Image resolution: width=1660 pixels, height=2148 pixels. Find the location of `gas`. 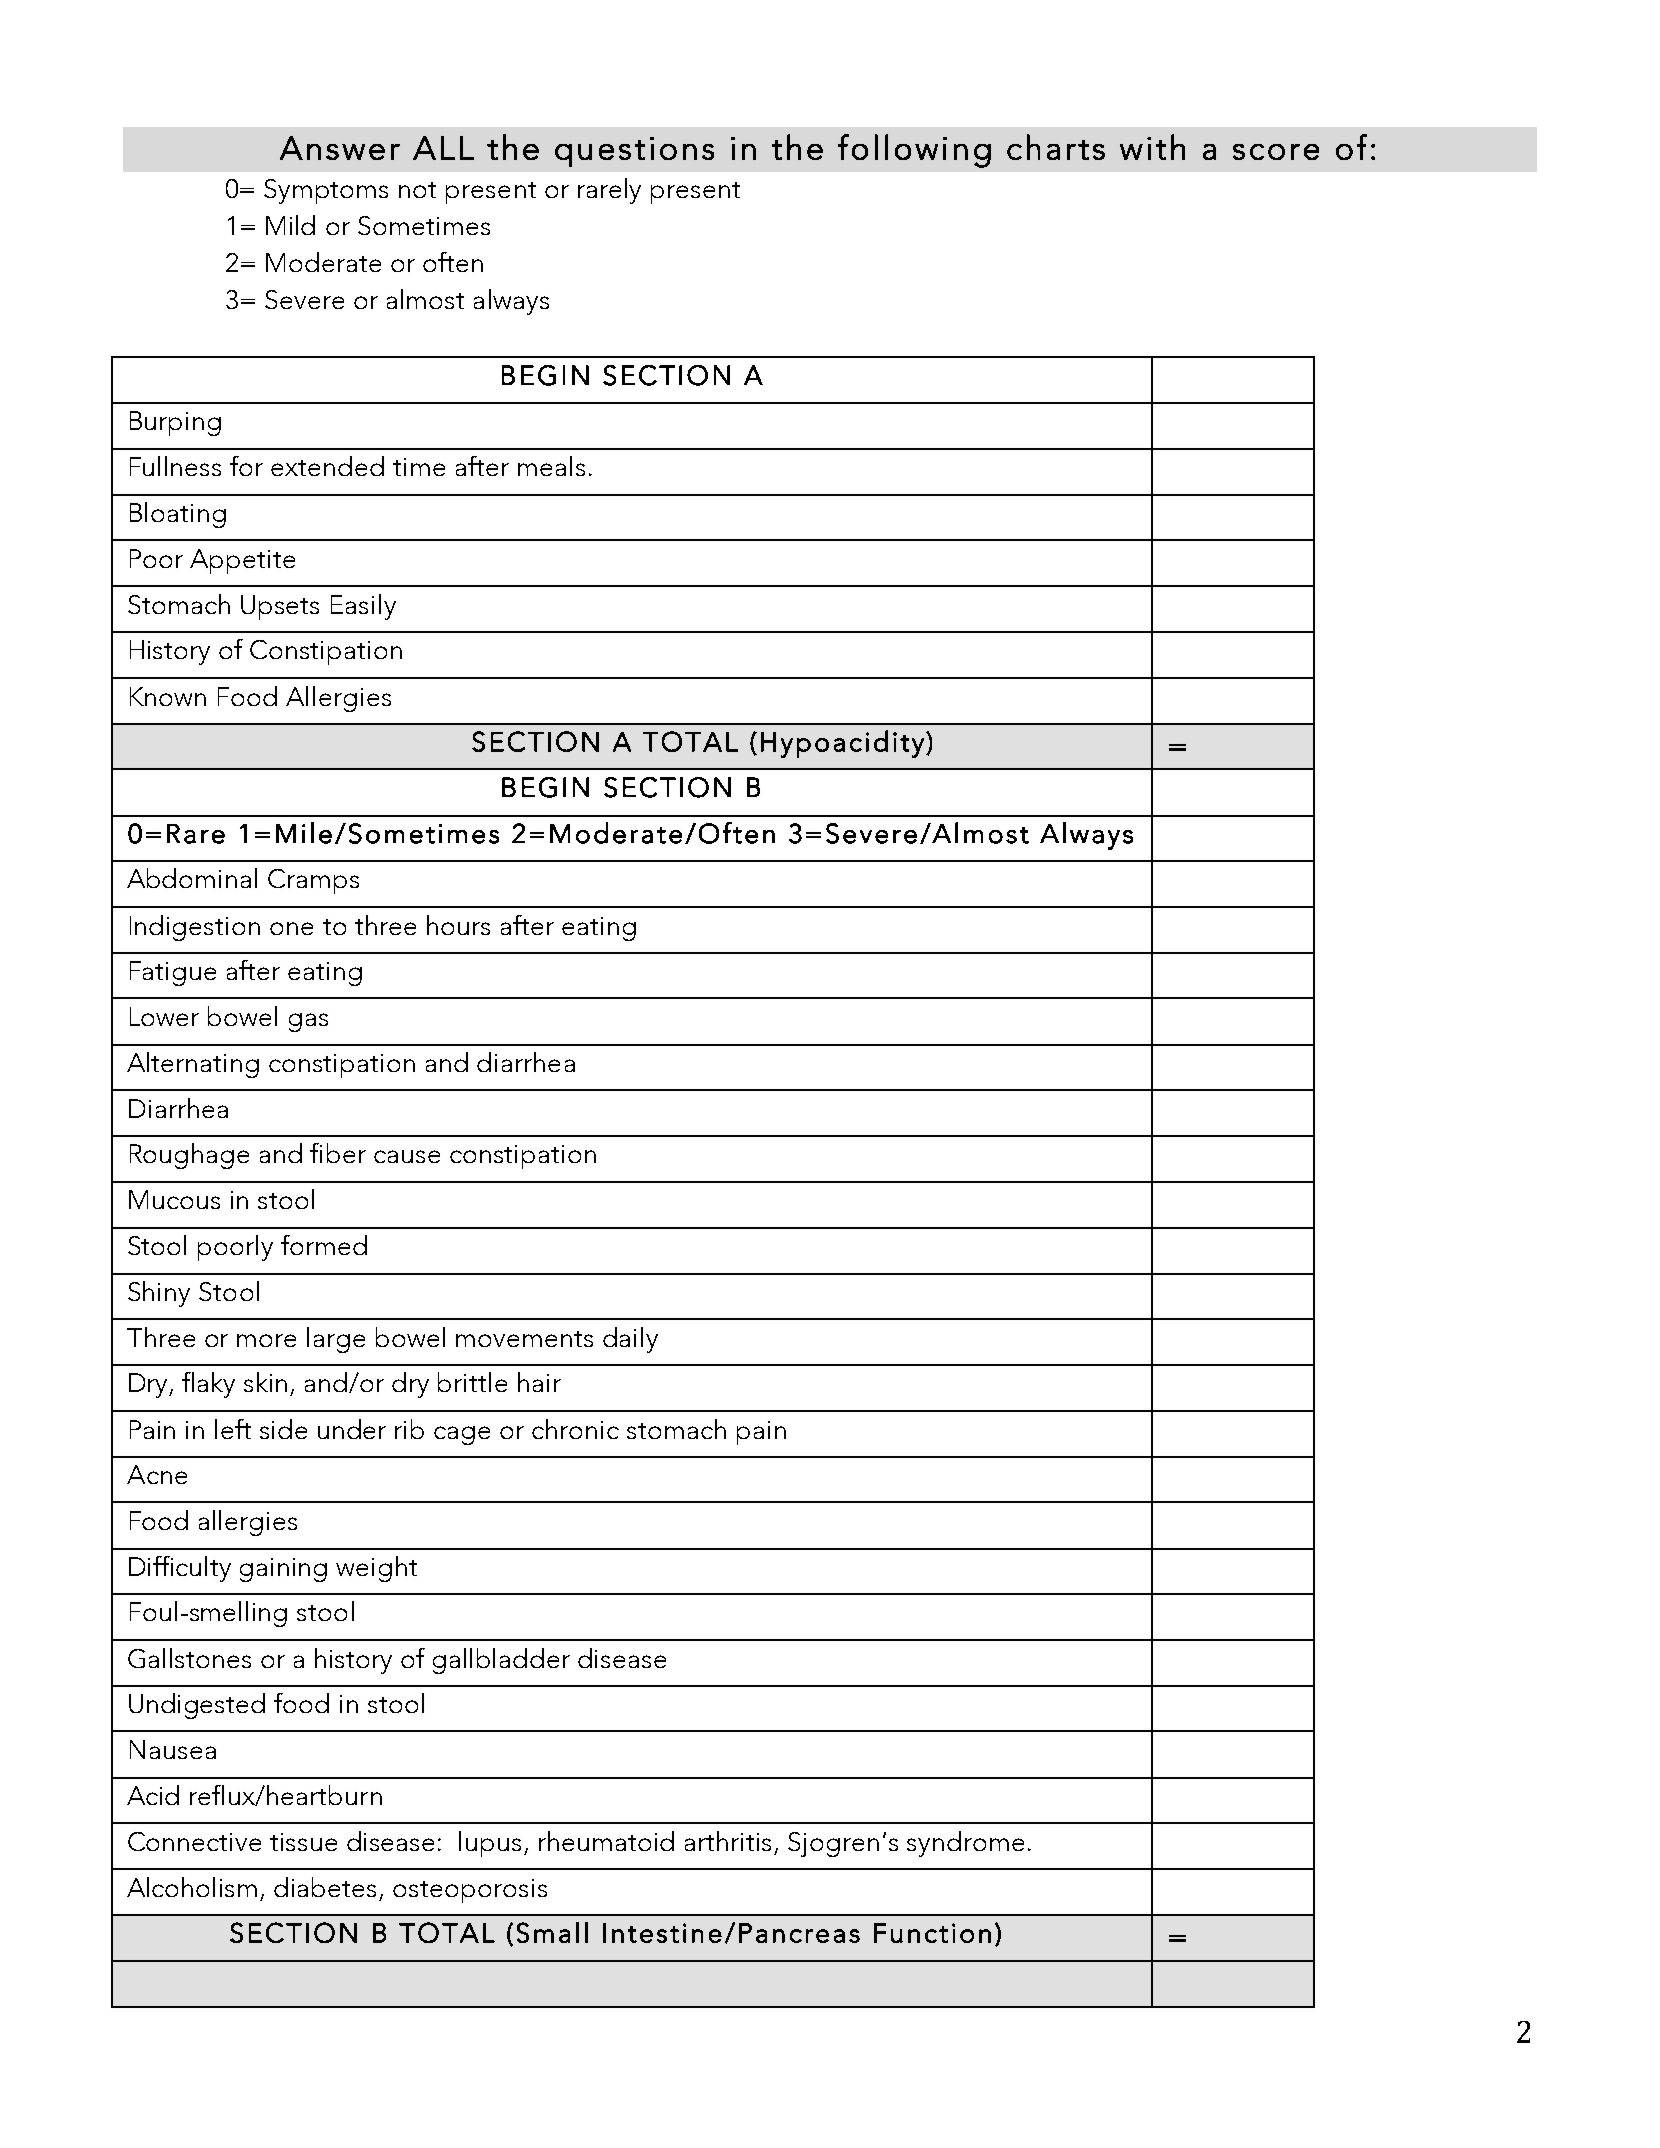

gas is located at coordinates (308, 1022).
